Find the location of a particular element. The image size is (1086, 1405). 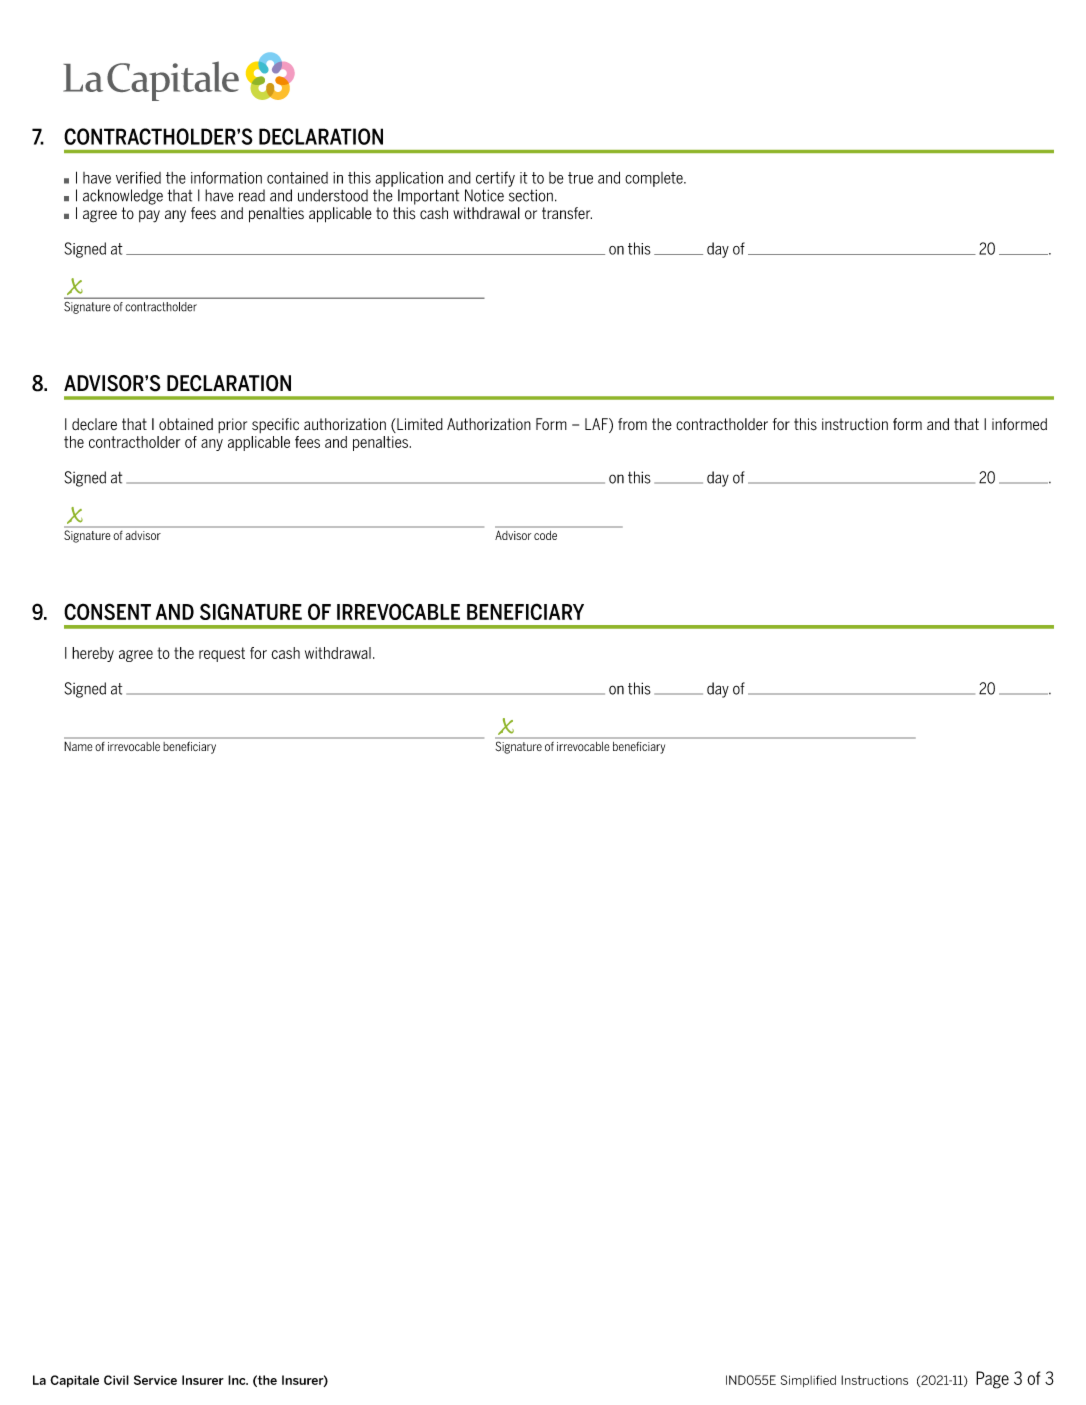

Inc is located at coordinates (238, 1380).
